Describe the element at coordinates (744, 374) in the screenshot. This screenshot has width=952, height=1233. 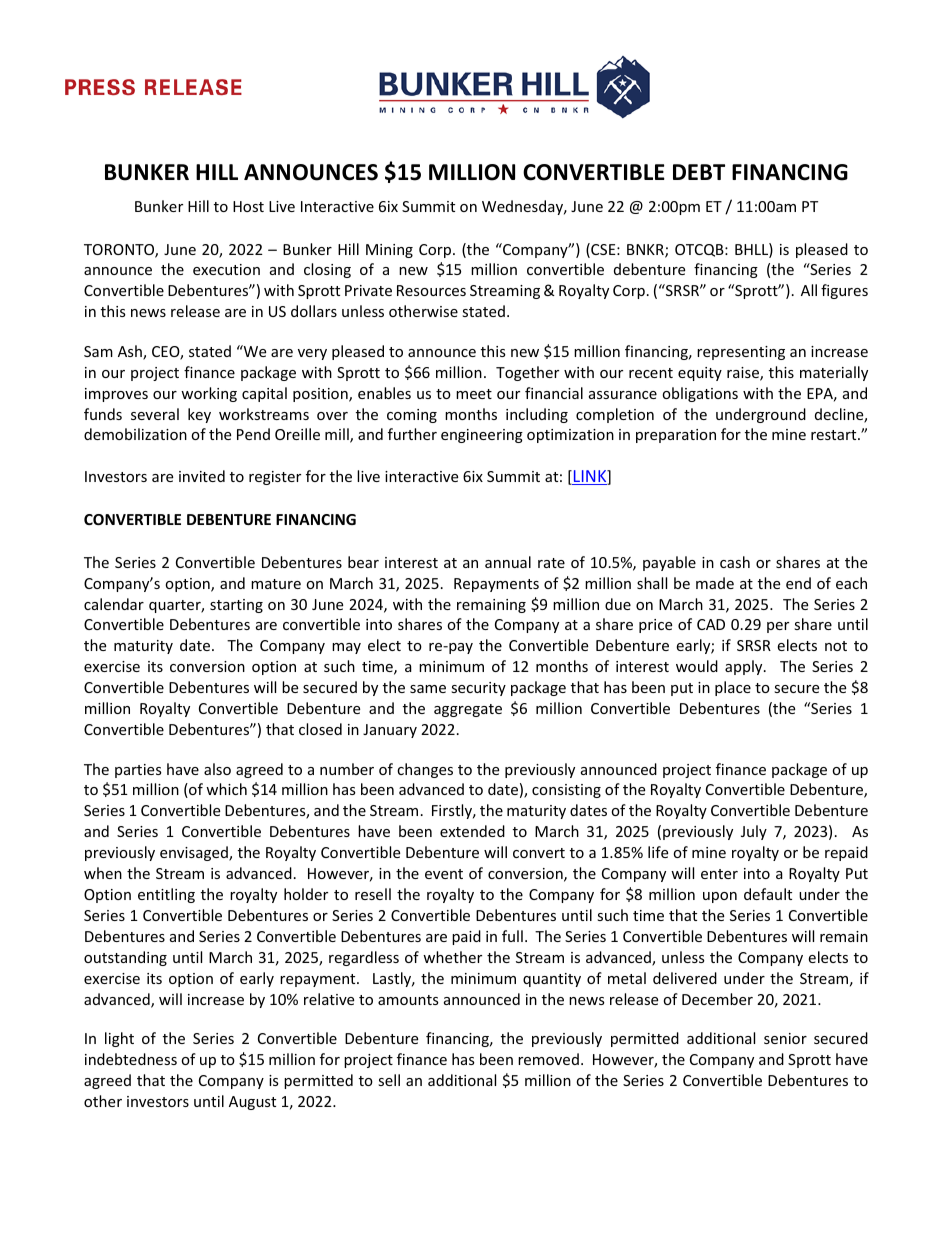
I see `raise` at that location.
